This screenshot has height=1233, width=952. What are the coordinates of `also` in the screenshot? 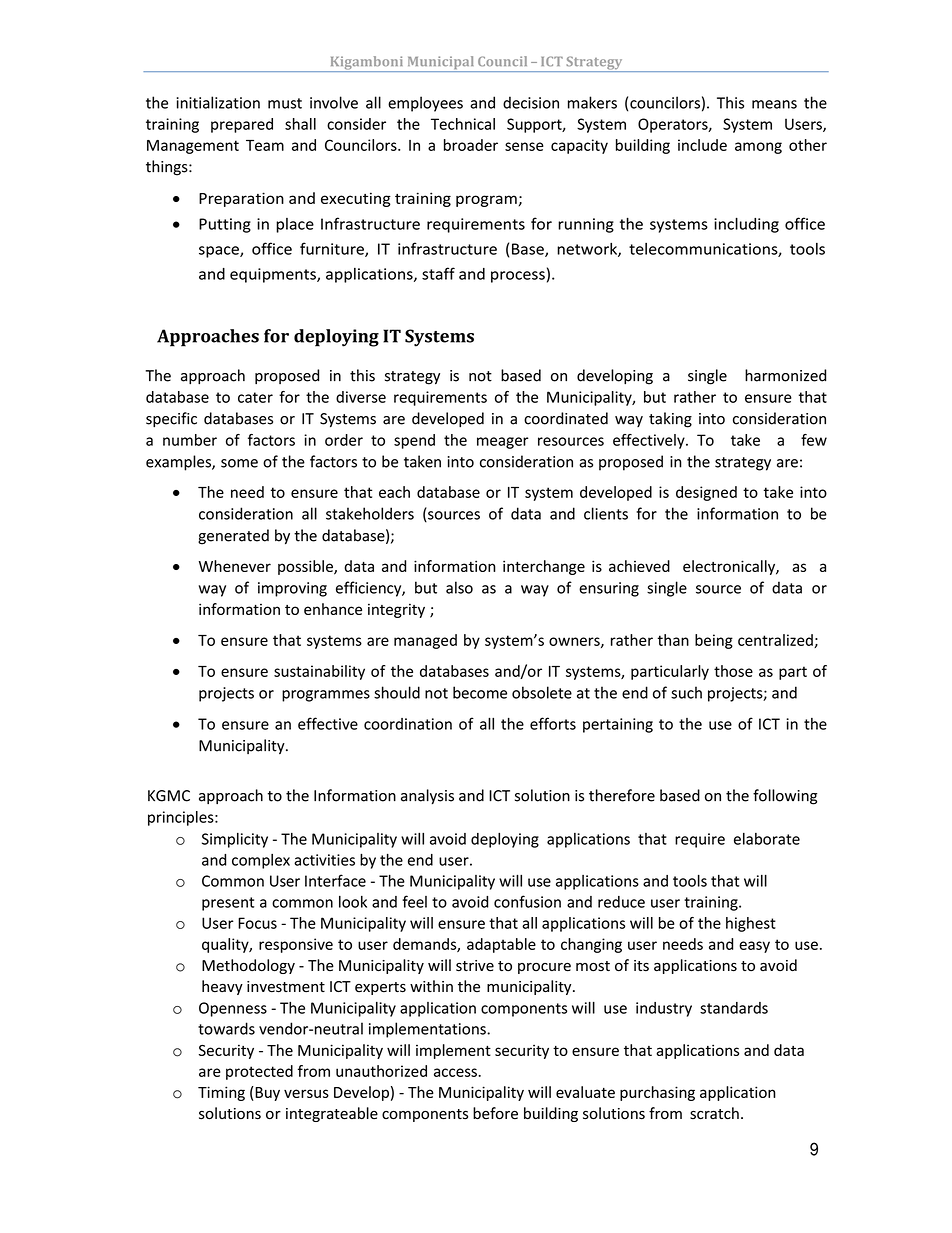 It's located at (459, 587).
